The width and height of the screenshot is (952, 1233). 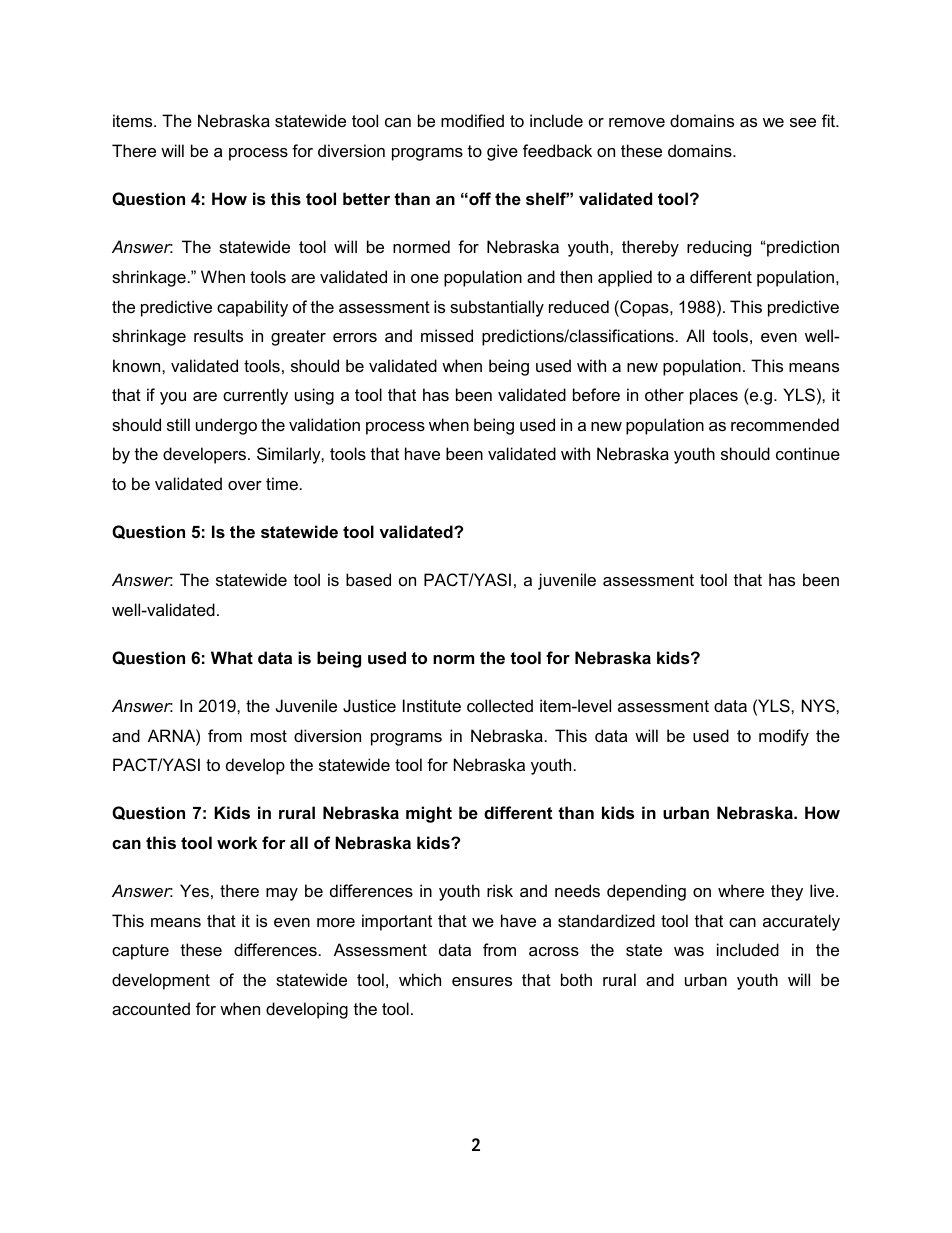 I want to click on accounted, so click(x=151, y=1008).
